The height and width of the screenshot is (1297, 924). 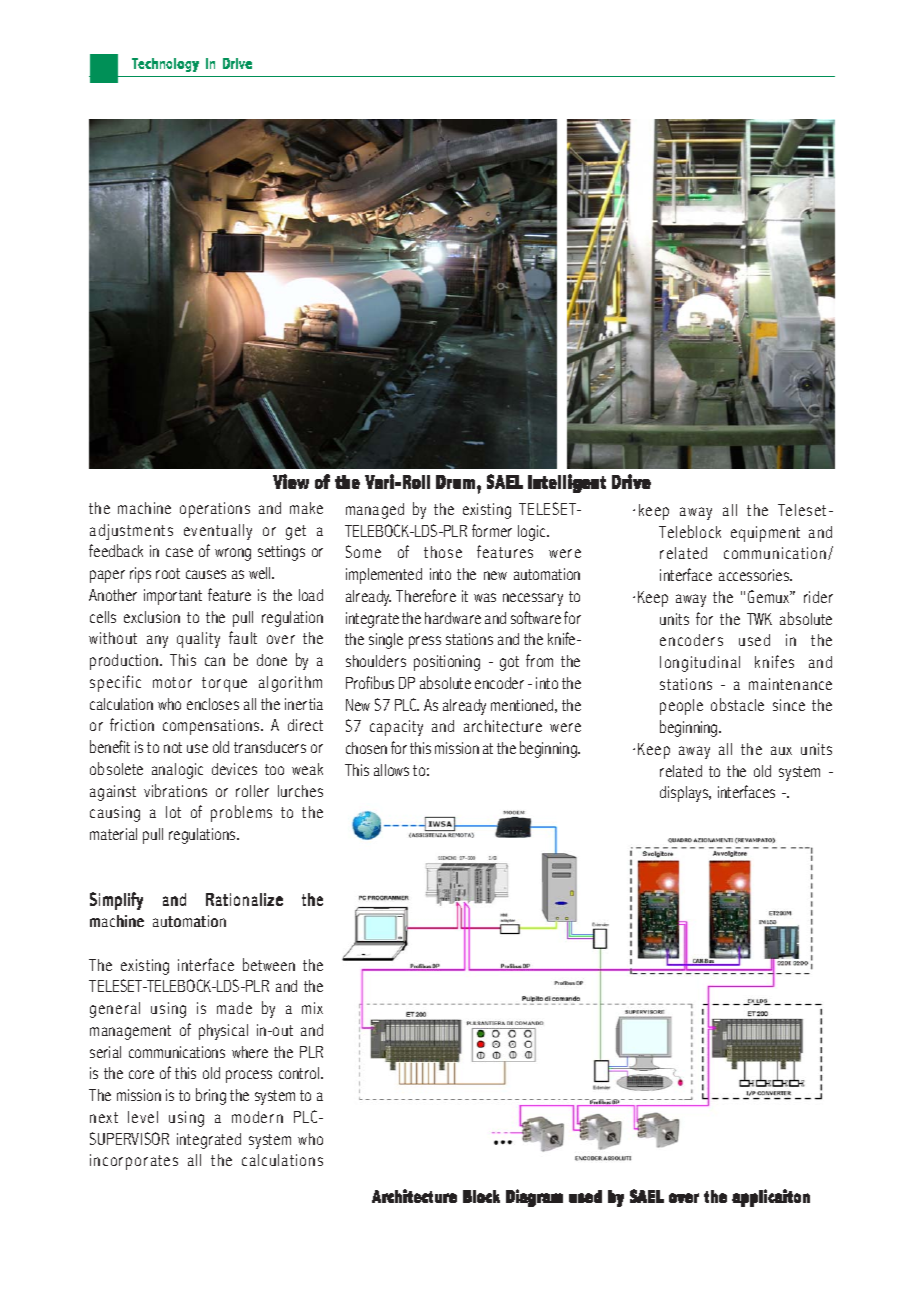 What do you see at coordinates (755, 575) in the screenshot?
I see `accessories` at bounding box center [755, 575].
